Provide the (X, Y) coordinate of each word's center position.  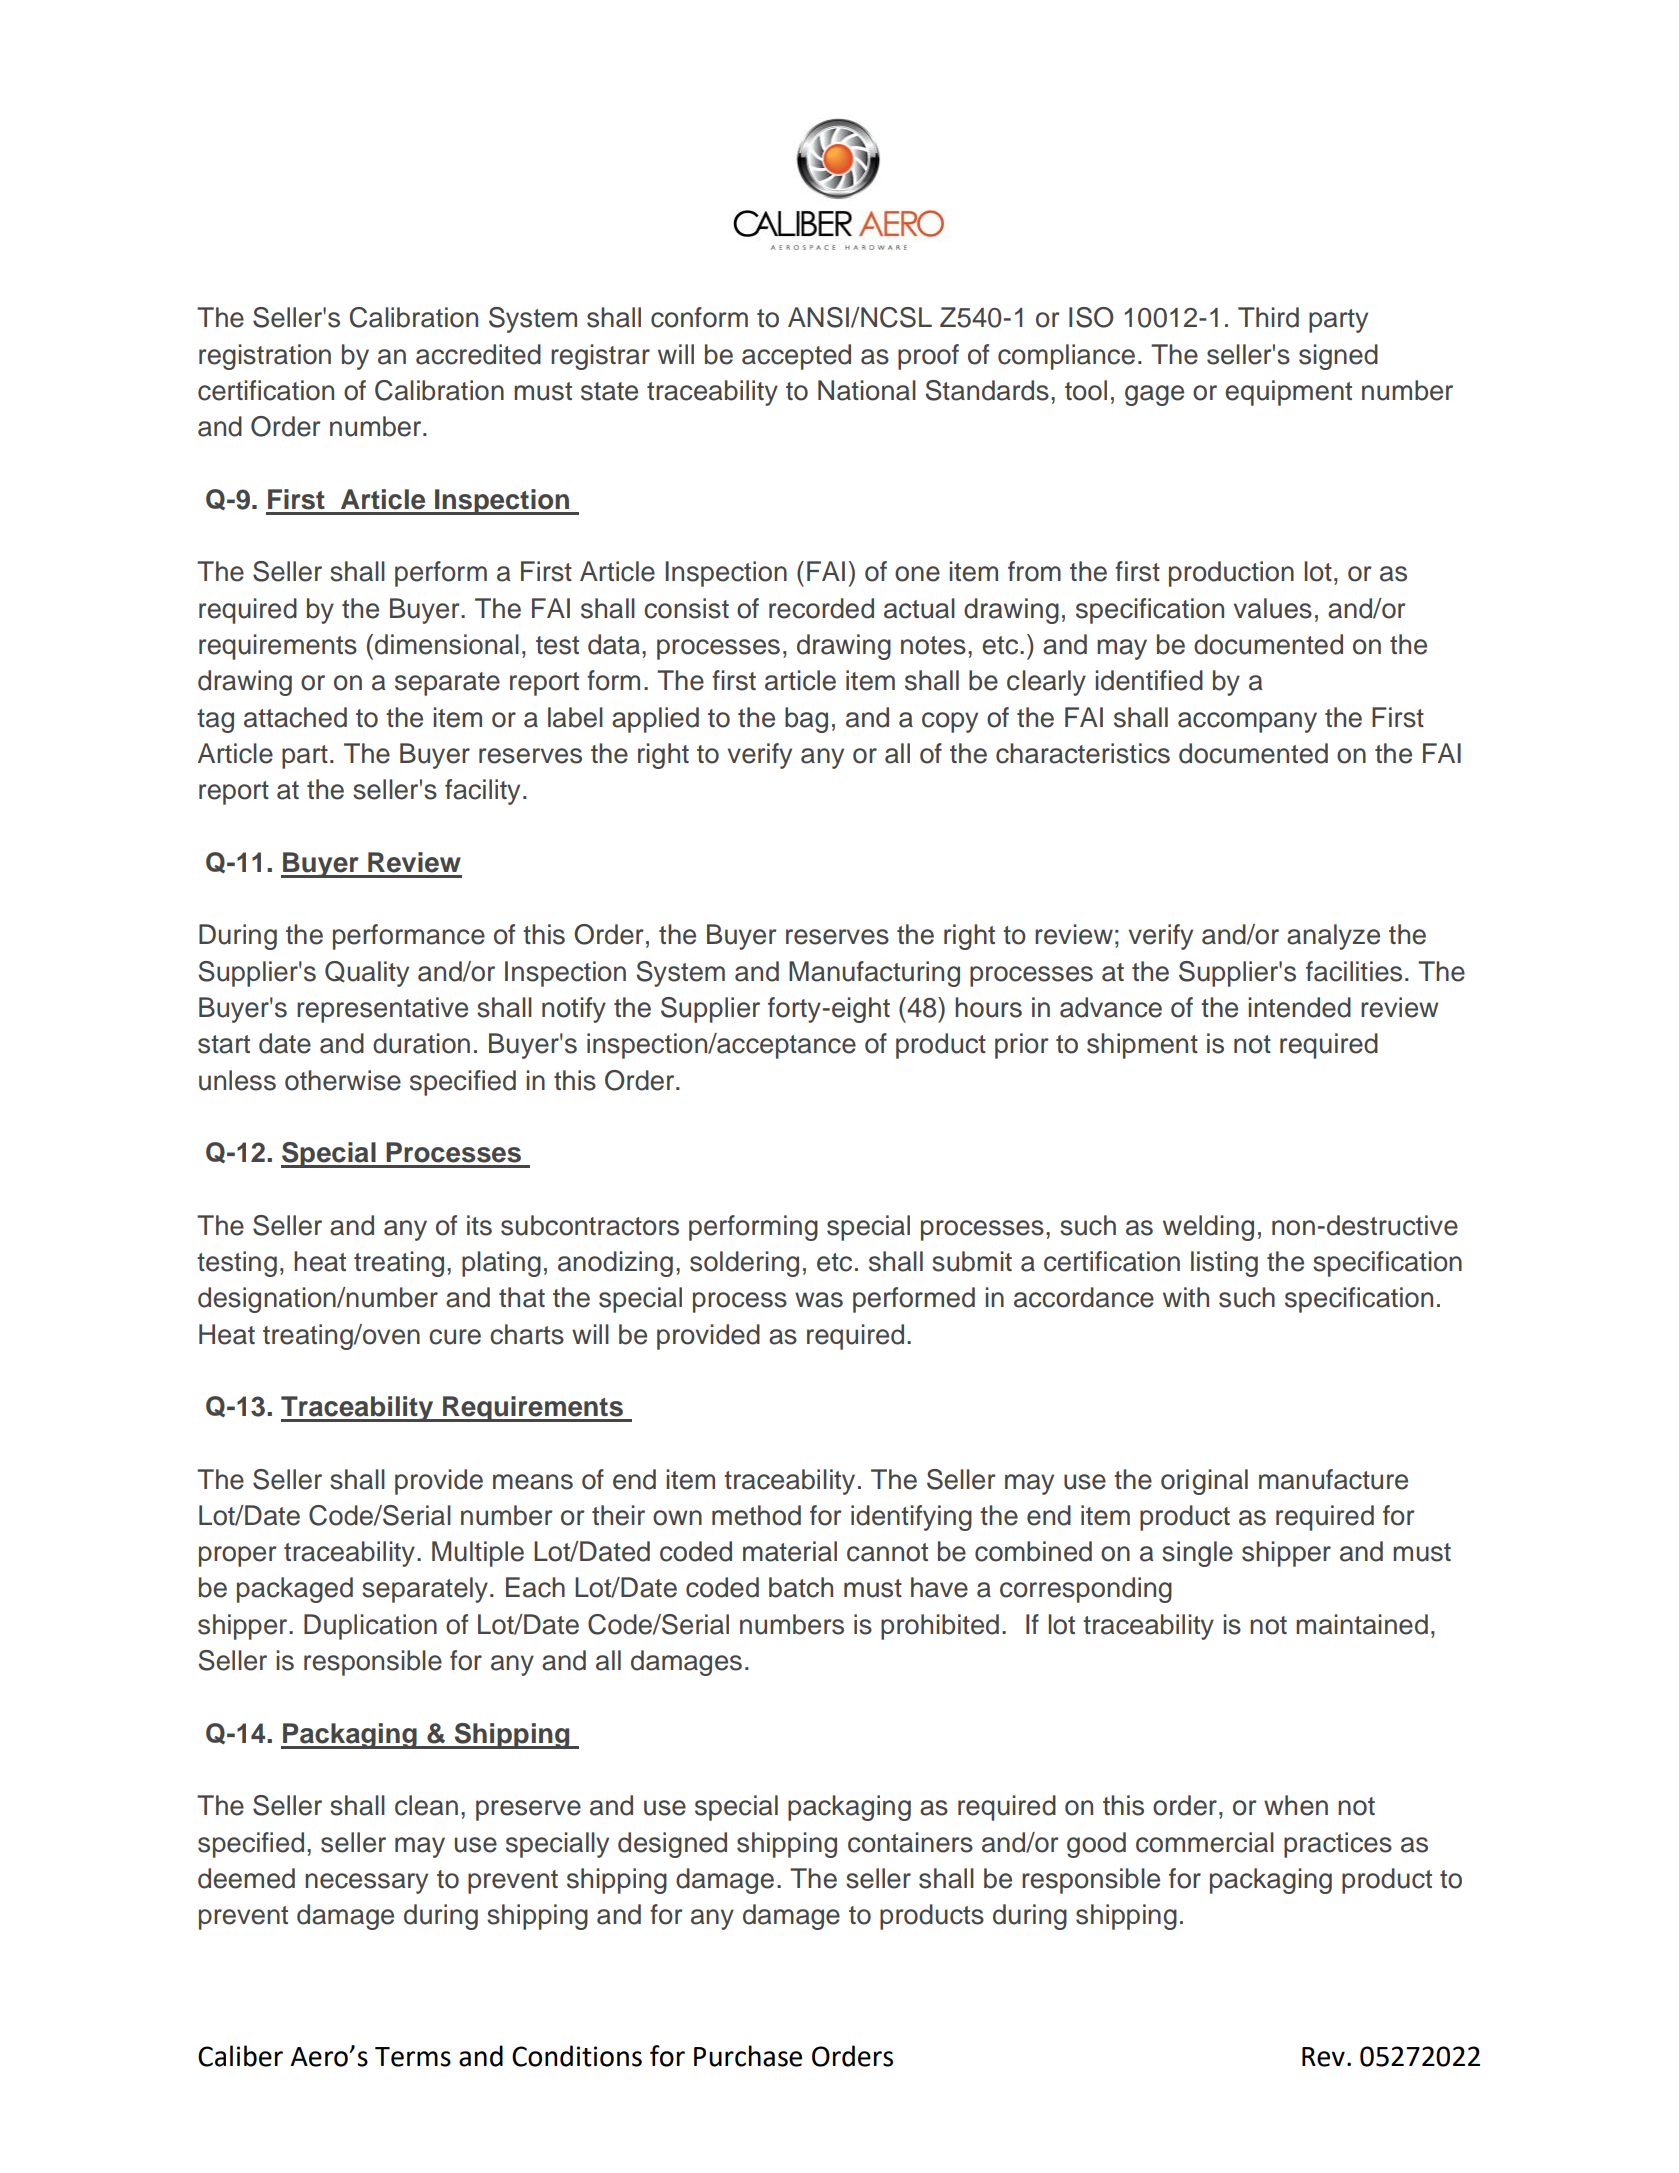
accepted (796, 357)
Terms (413, 2057)
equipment (1288, 393)
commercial (1205, 1842)
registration (265, 357)
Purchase (748, 2056)
